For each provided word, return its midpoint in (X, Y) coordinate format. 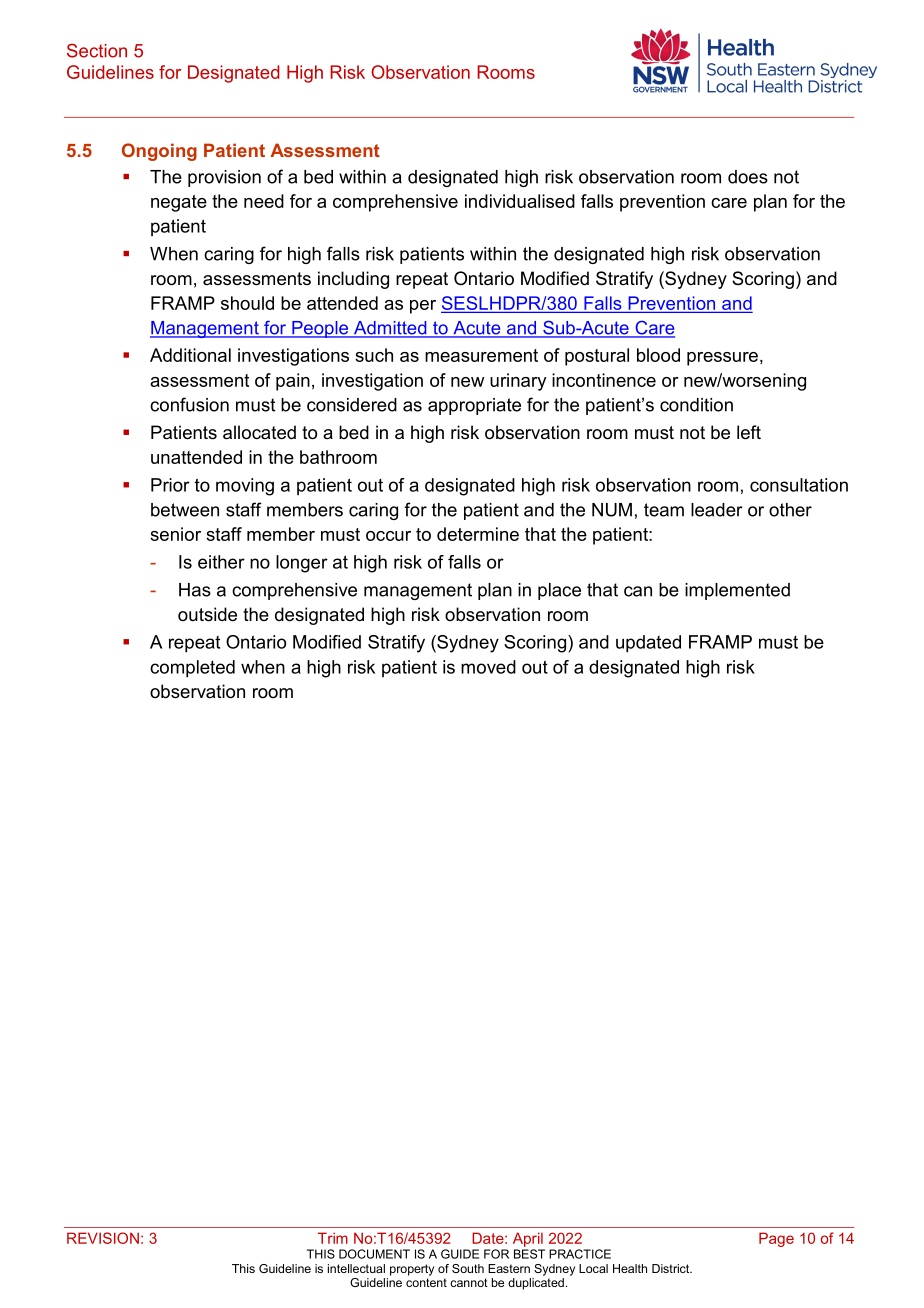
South (468, 1268)
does (748, 177)
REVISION (103, 1238)
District (672, 1268)
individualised (520, 201)
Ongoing (159, 152)
